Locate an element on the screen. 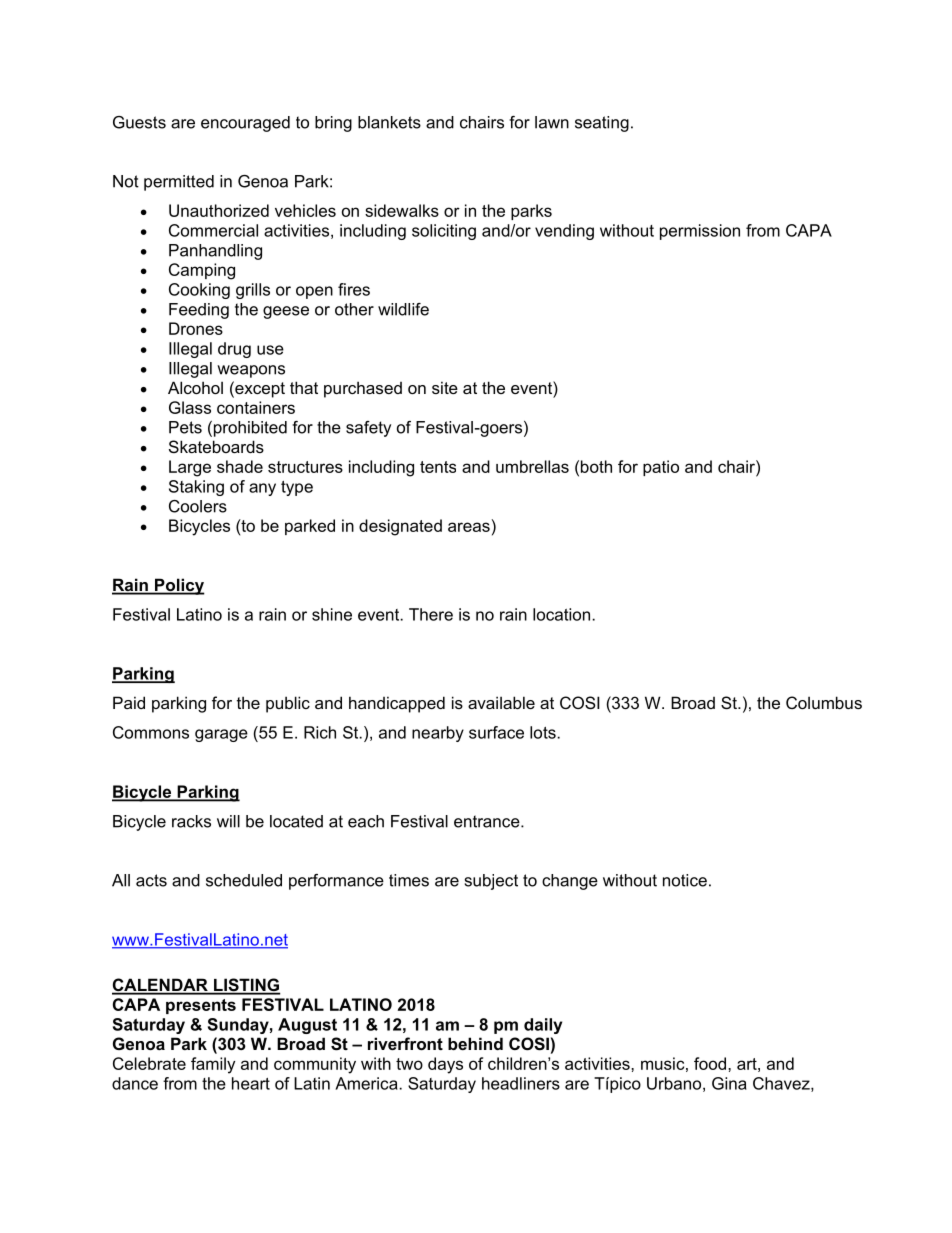 This screenshot has width=952, height=1233. lawn is located at coordinates (552, 122).
